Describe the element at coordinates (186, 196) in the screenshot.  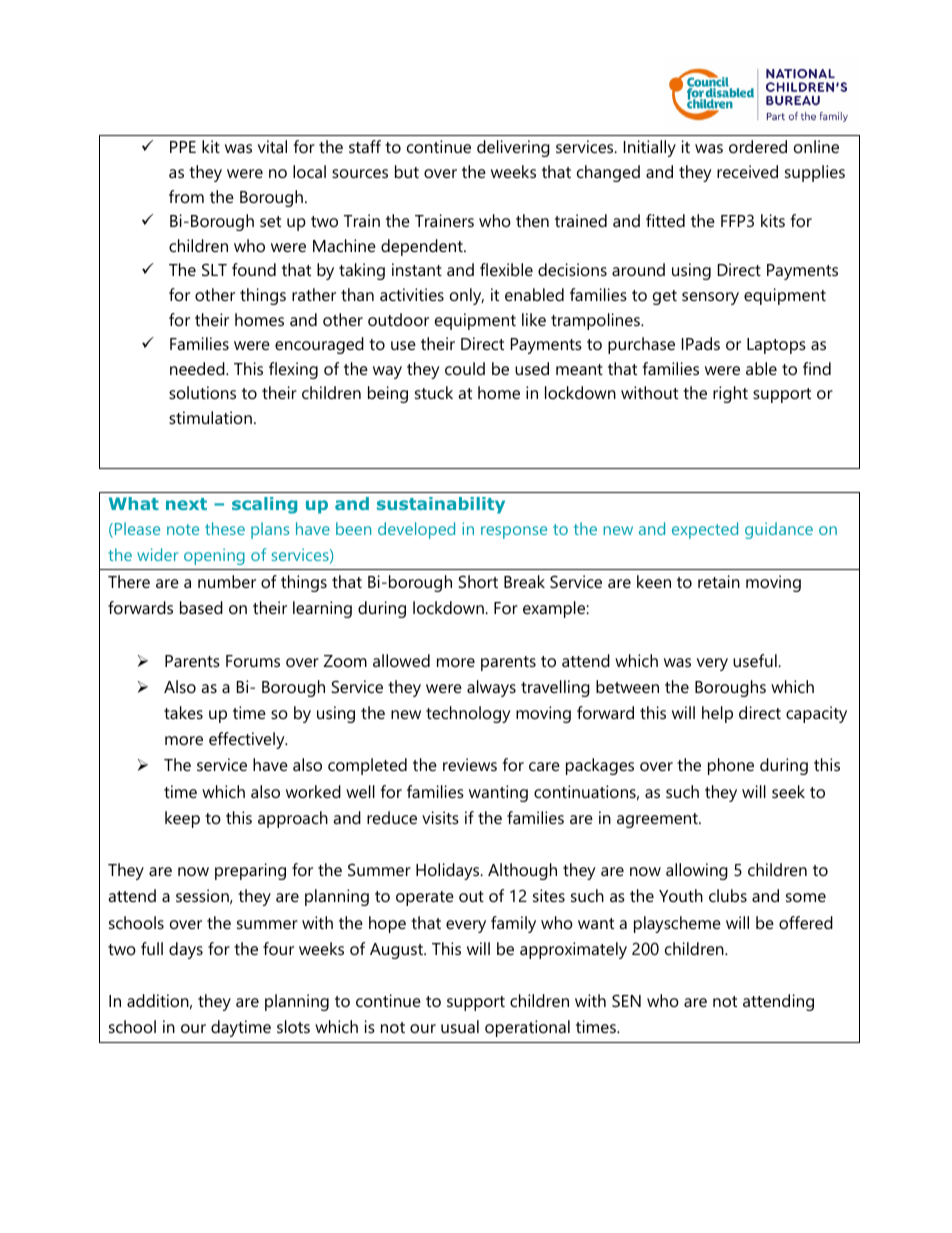
I see `from` at that location.
